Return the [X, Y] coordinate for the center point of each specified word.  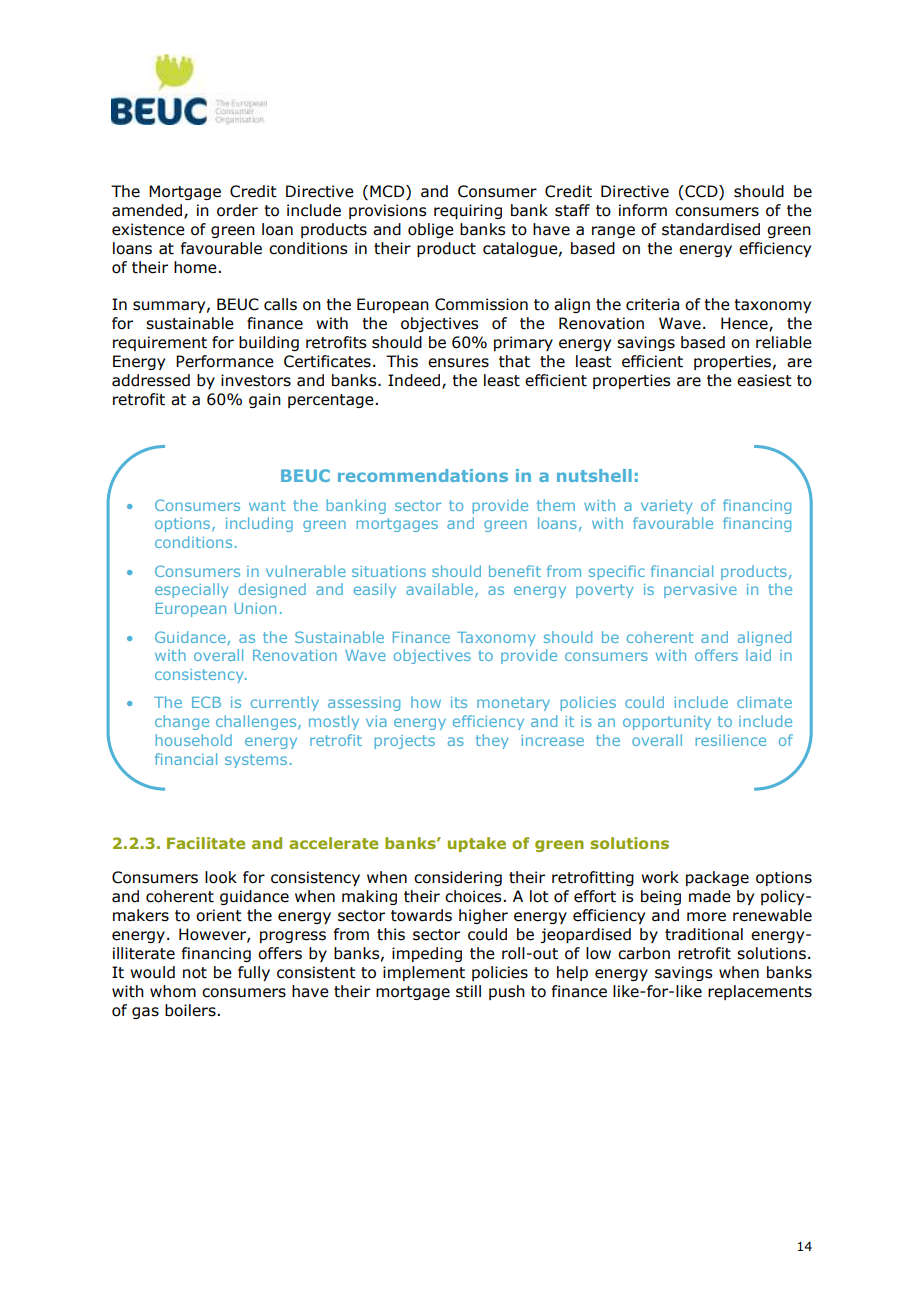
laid [758, 655]
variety [666, 507]
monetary [513, 704]
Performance [225, 361]
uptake [477, 844]
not [195, 973]
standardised [711, 229]
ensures [458, 363]
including [259, 524]
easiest [764, 380]
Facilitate [206, 843]
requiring [468, 211]
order [237, 210]
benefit [515, 571]
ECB [206, 702]
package [717, 878]
